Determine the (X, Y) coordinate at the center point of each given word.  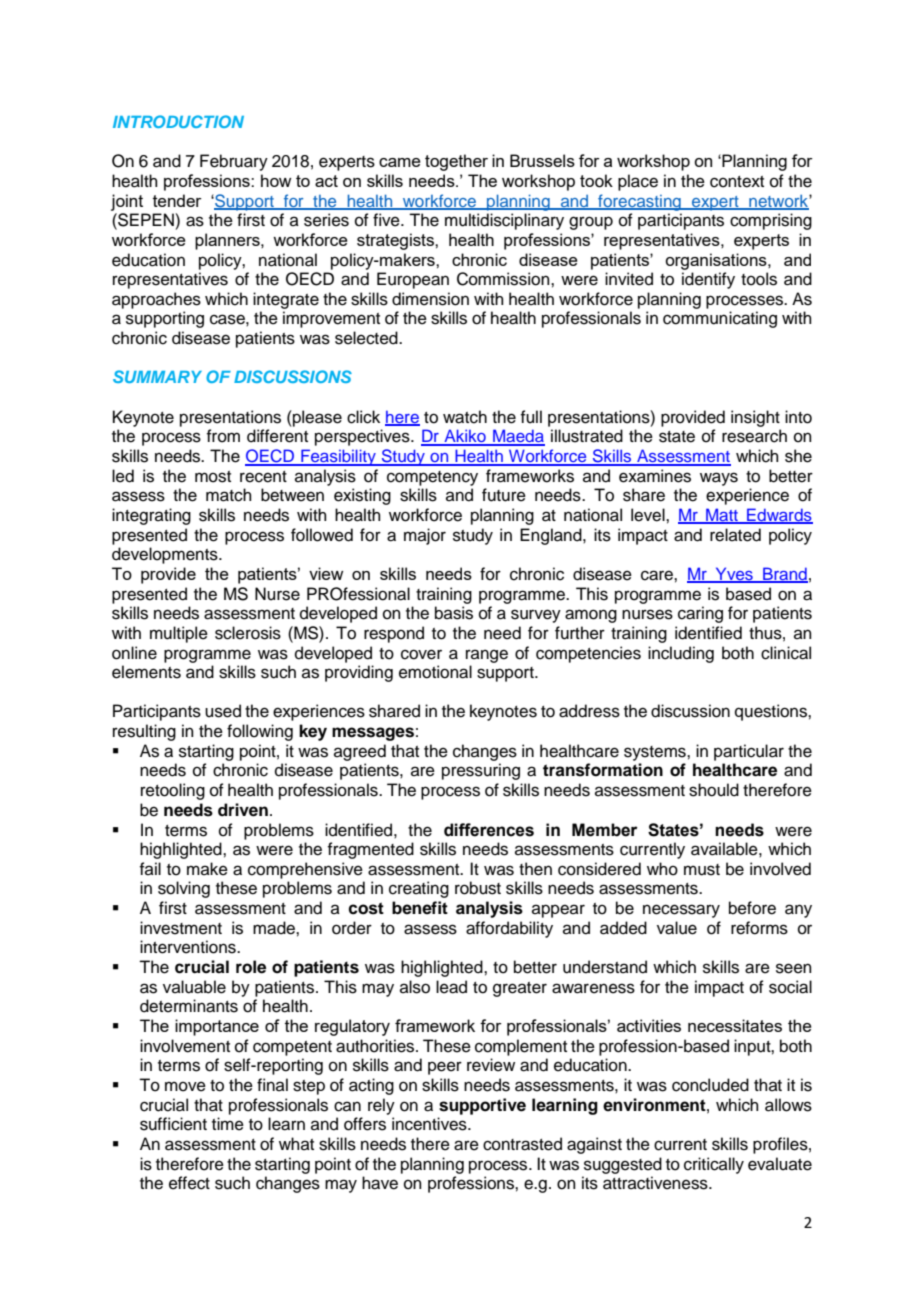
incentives (430, 1124)
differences (489, 830)
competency (432, 478)
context (737, 182)
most (213, 477)
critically (714, 1165)
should (714, 790)
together (456, 162)
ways (719, 479)
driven (243, 810)
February (234, 162)
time (228, 1124)
